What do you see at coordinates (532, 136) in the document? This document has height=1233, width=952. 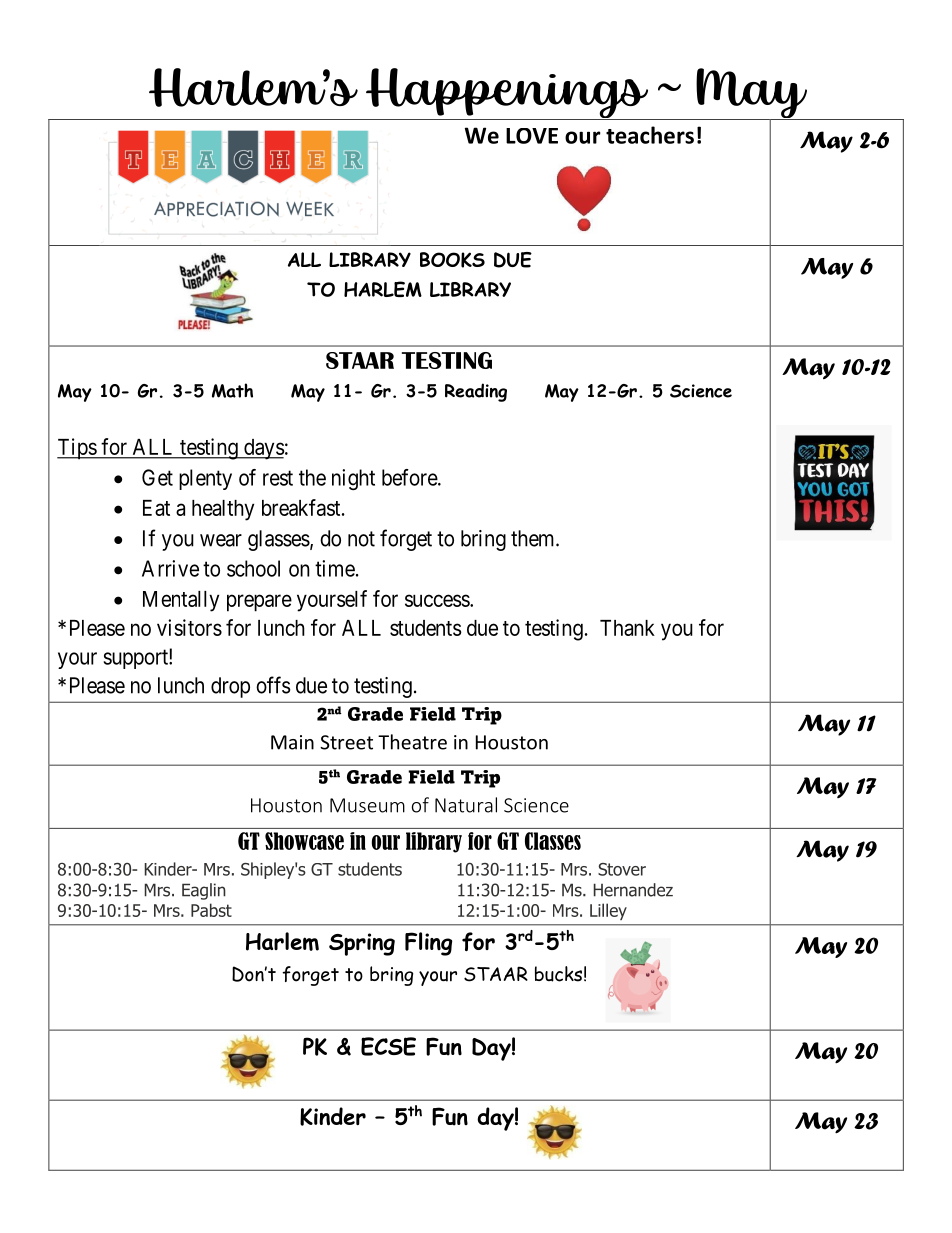 I see `LOVE` at bounding box center [532, 136].
